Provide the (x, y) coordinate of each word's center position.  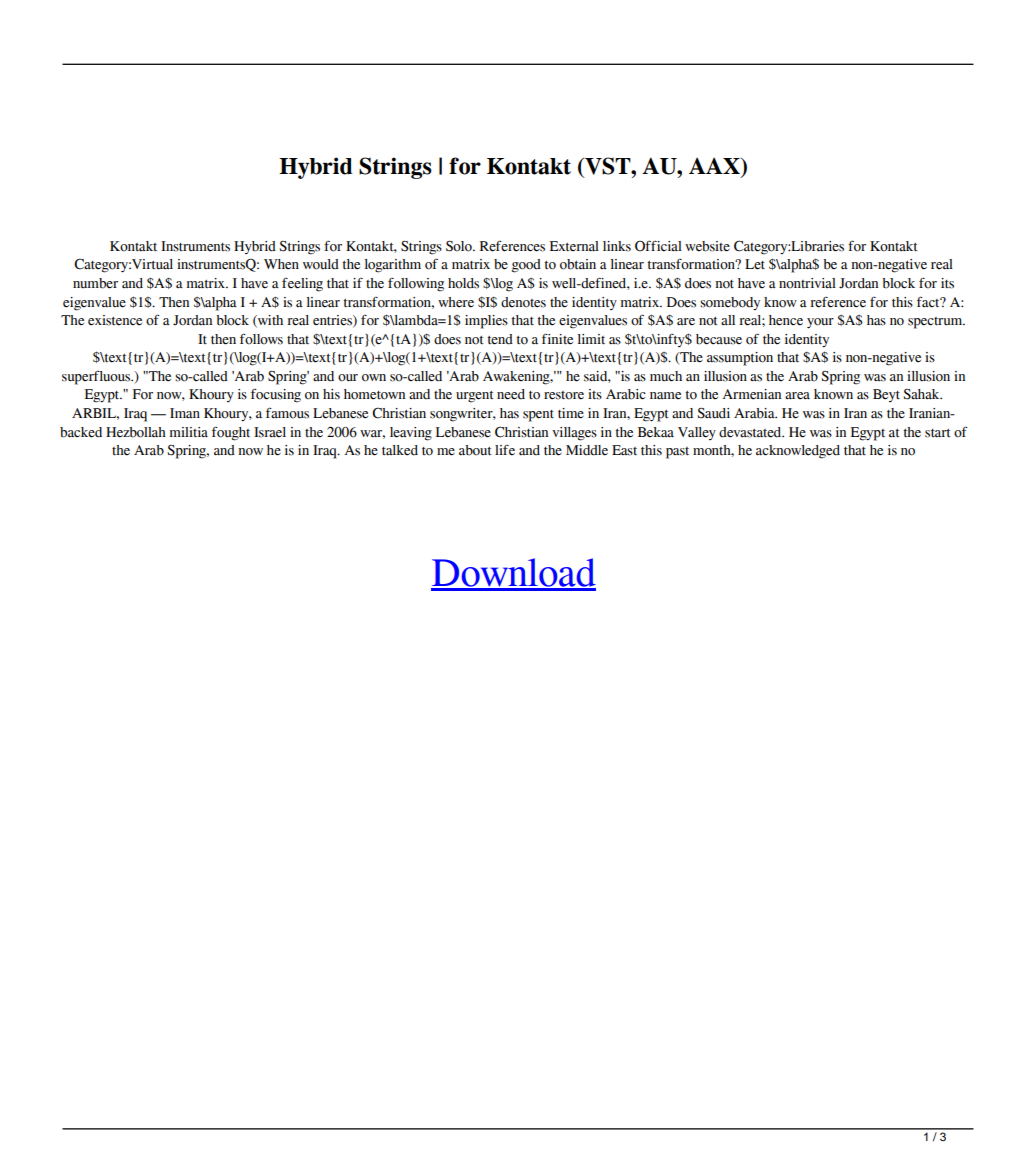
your (820, 323)
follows (261, 339)
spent (538, 416)
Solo (460, 246)
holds (463, 283)
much (666, 376)
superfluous (97, 377)
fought (231, 433)
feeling (302, 285)
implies (486, 322)
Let (755, 264)
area (797, 395)
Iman (185, 413)
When (281, 264)
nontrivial (807, 283)
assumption (740, 359)
